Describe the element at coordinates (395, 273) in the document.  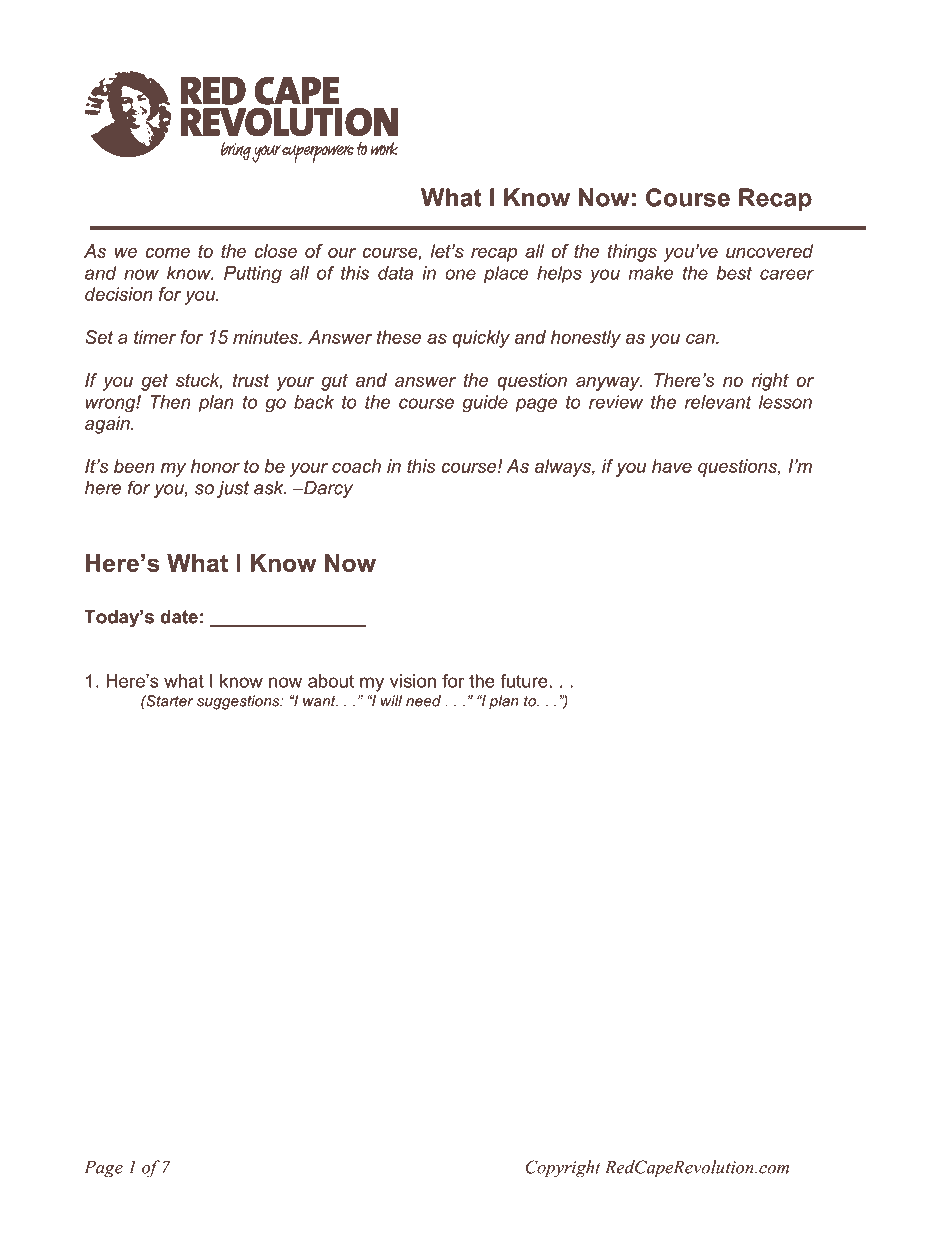
I see `data` at that location.
